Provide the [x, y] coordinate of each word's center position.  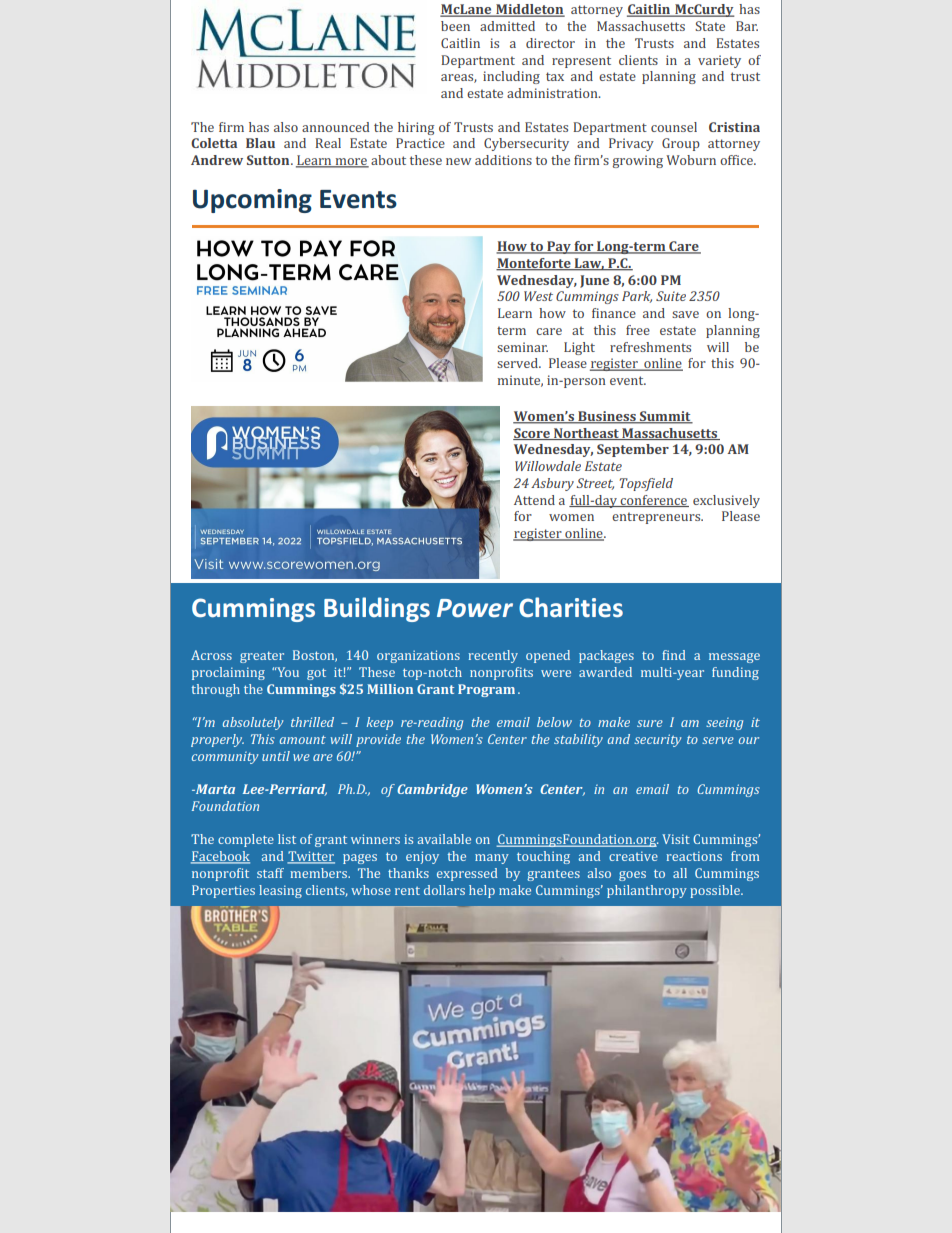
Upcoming [252, 201]
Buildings [377, 609]
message [734, 658]
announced [336, 127]
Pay [559, 247]
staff [270, 873]
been [455, 26]
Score [532, 434]
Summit [665, 417]
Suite [671, 296]
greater [262, 657]
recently [493, 656]
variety [719, 61]
